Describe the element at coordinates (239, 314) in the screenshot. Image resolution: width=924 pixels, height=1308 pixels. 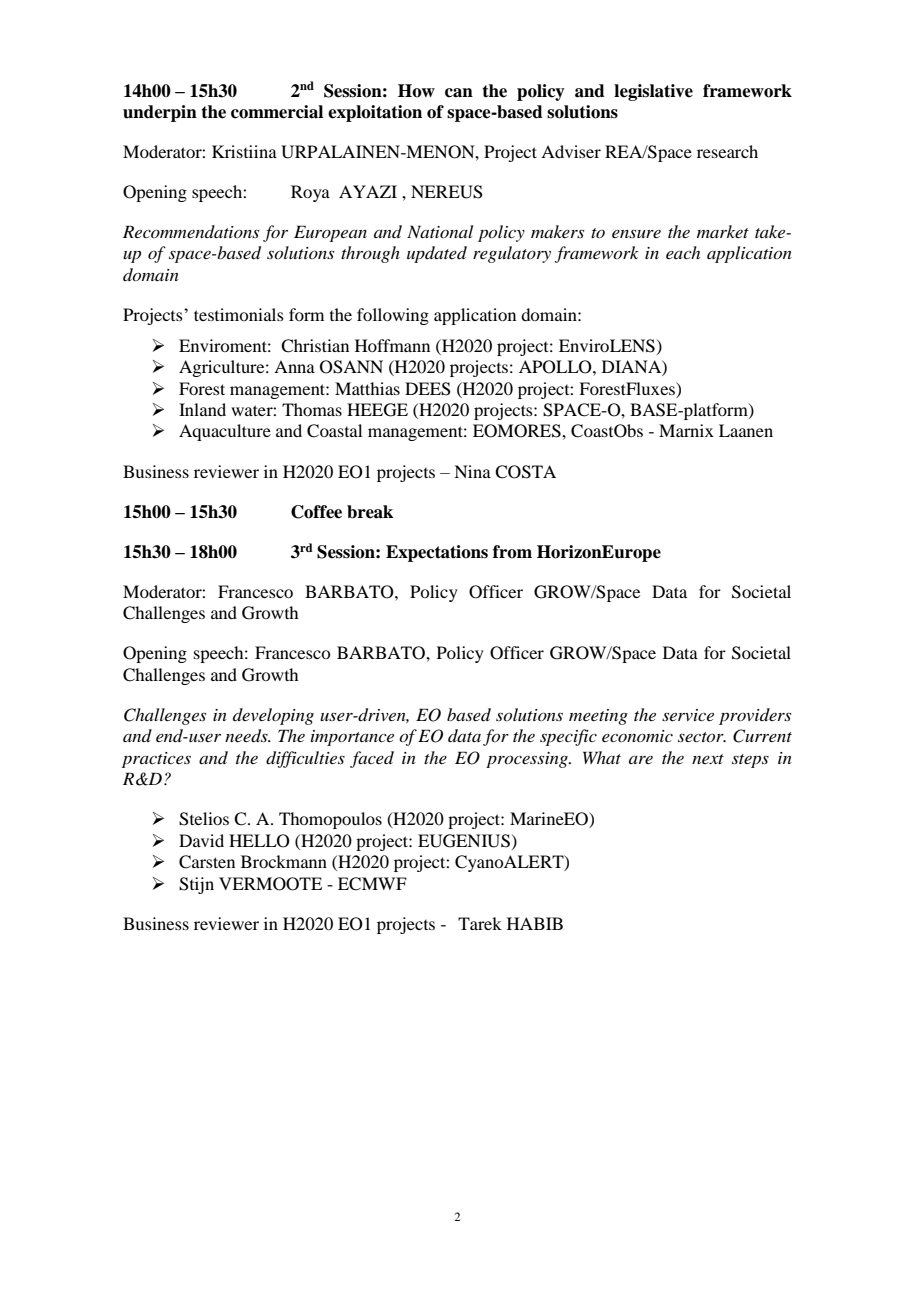
I see `testimonials` at that location.
